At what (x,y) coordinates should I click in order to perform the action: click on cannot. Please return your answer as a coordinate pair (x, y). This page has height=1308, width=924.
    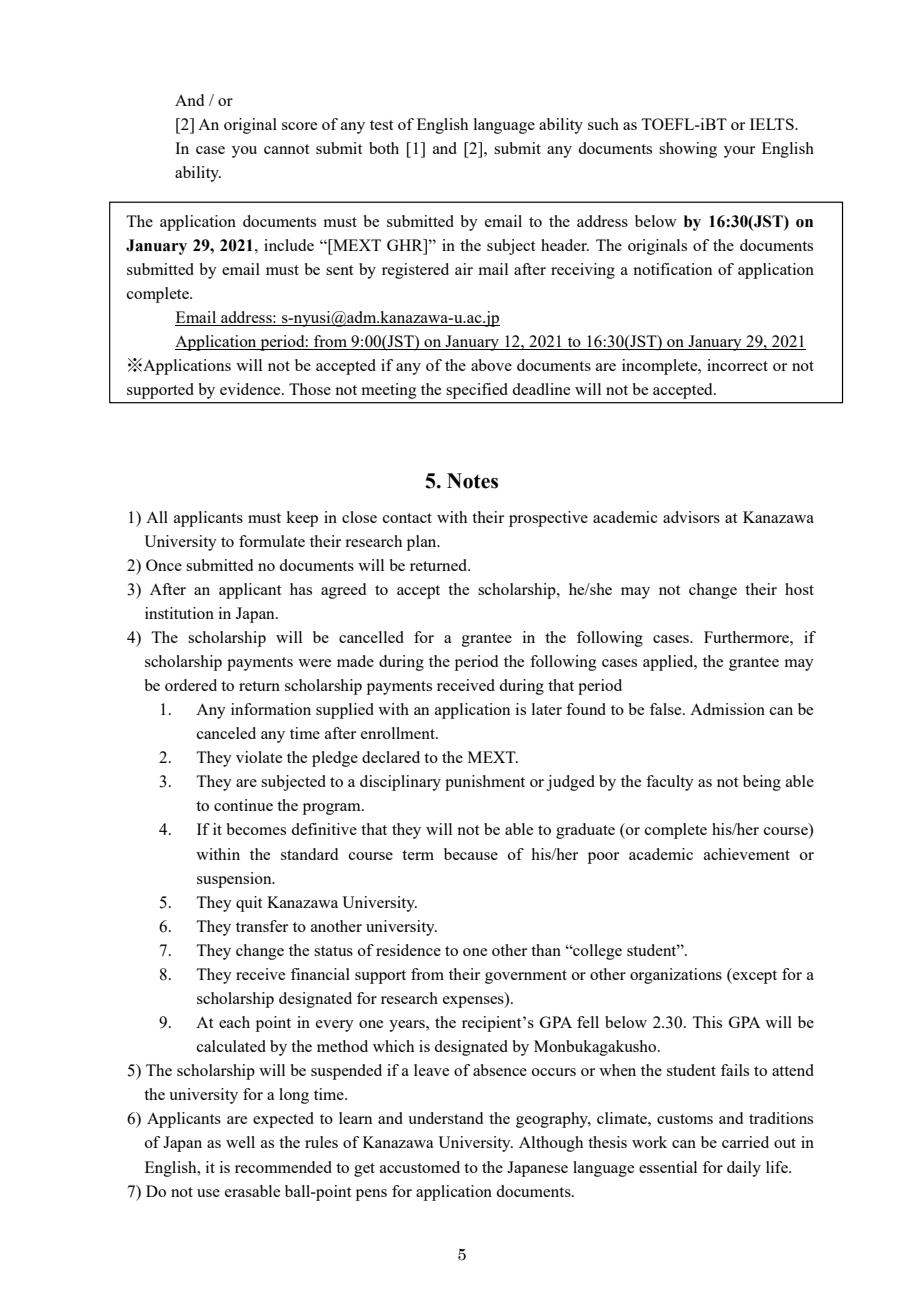
    Looking at the image, I should click on (286, 149).
